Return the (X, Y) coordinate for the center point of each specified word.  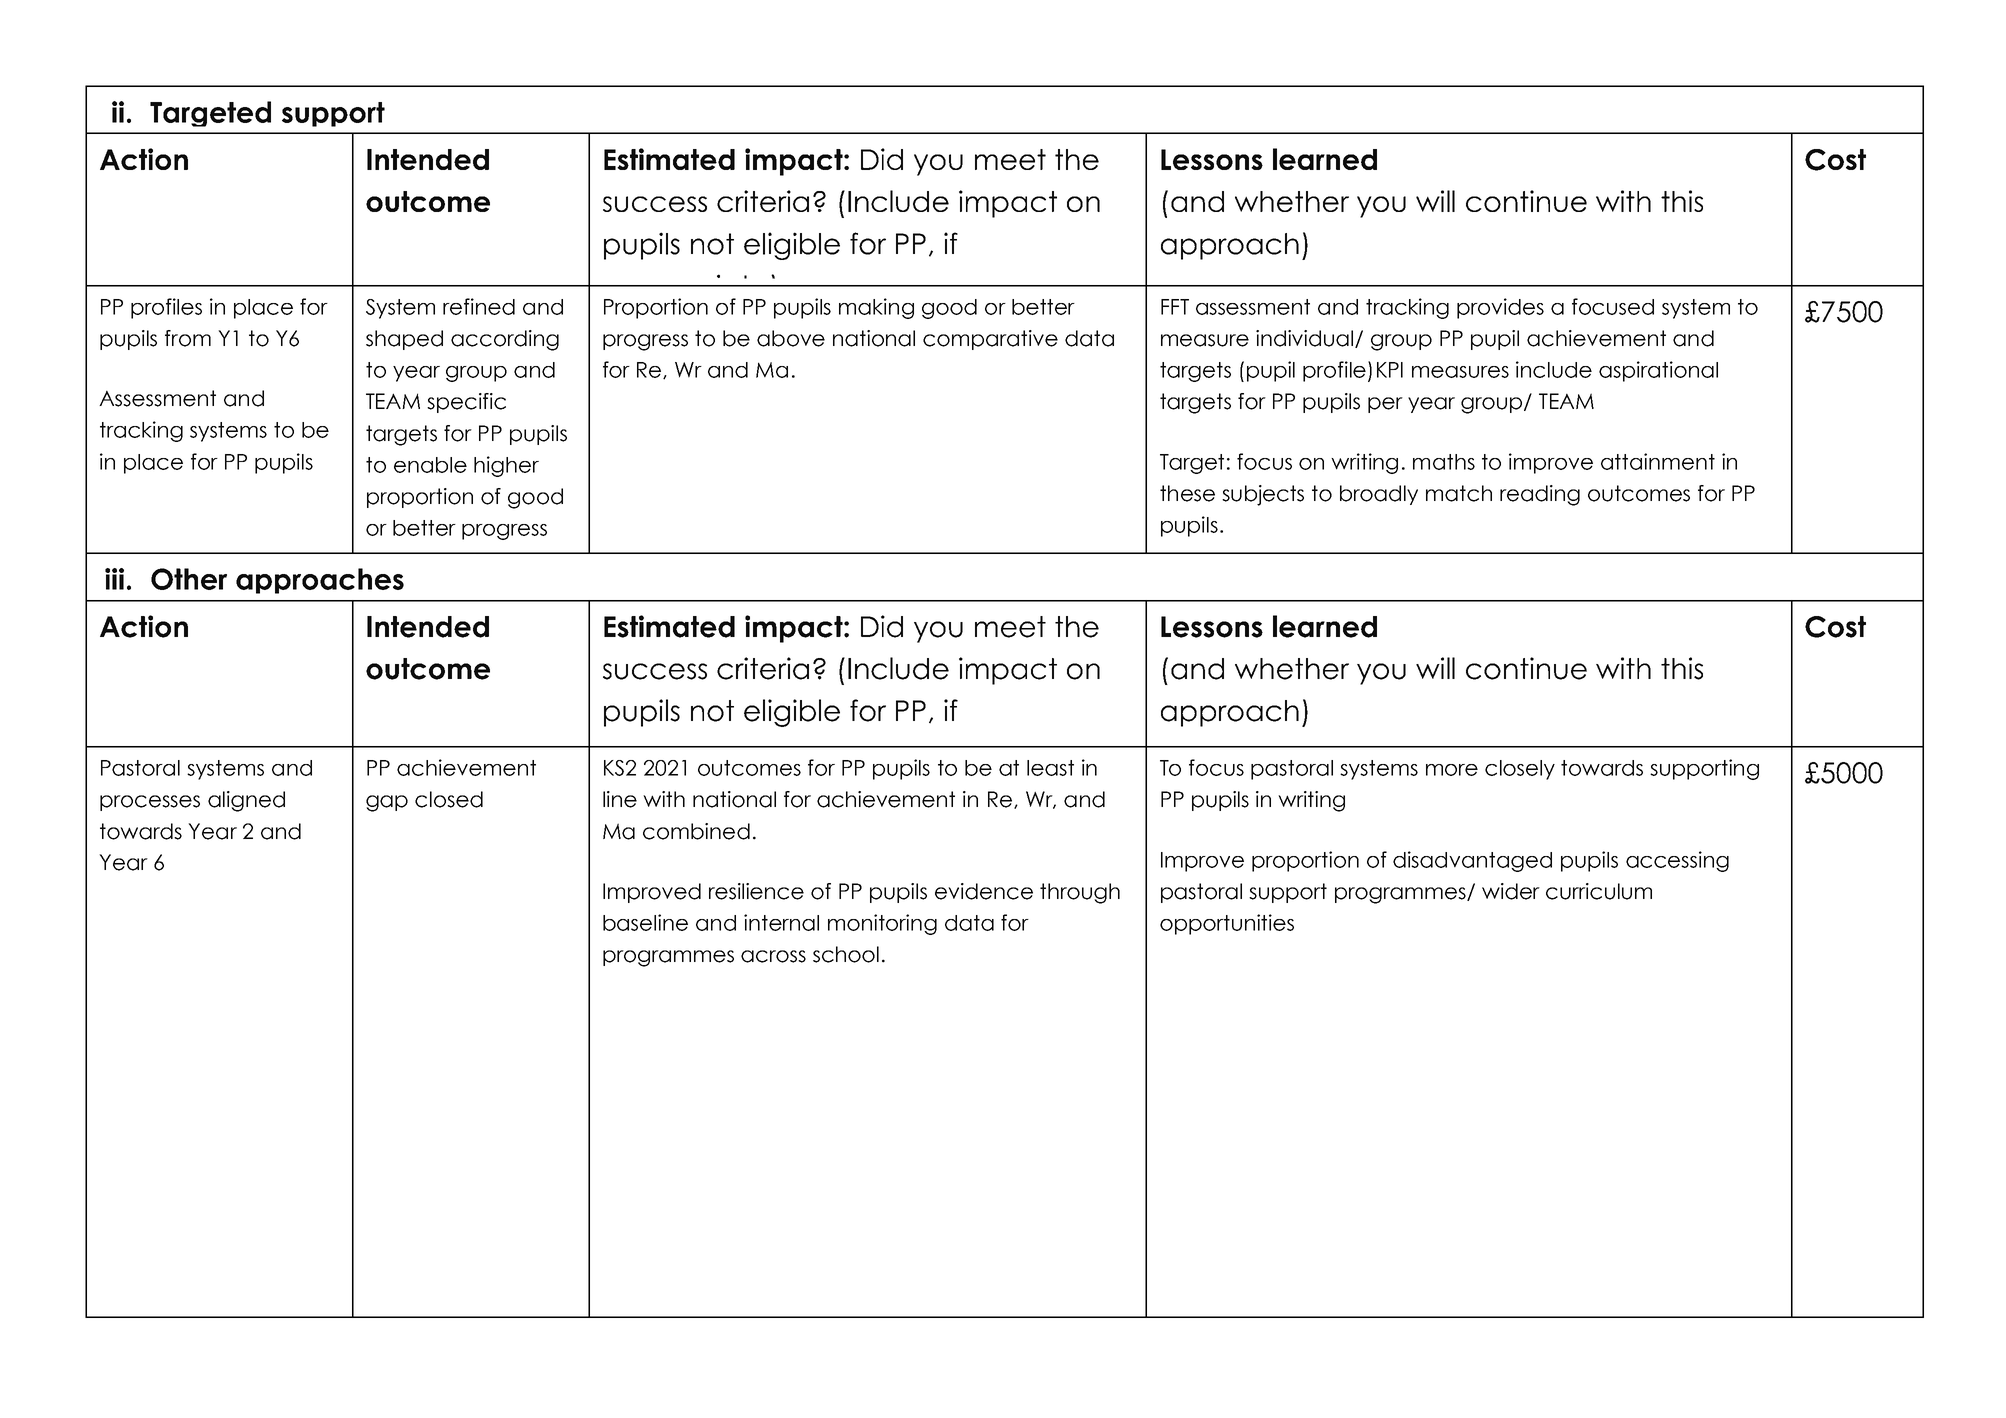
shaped (404, 340)
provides (1500, 308)
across (773, 956)
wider (1511, 891)
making (876, 308)
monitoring (882, 924)
